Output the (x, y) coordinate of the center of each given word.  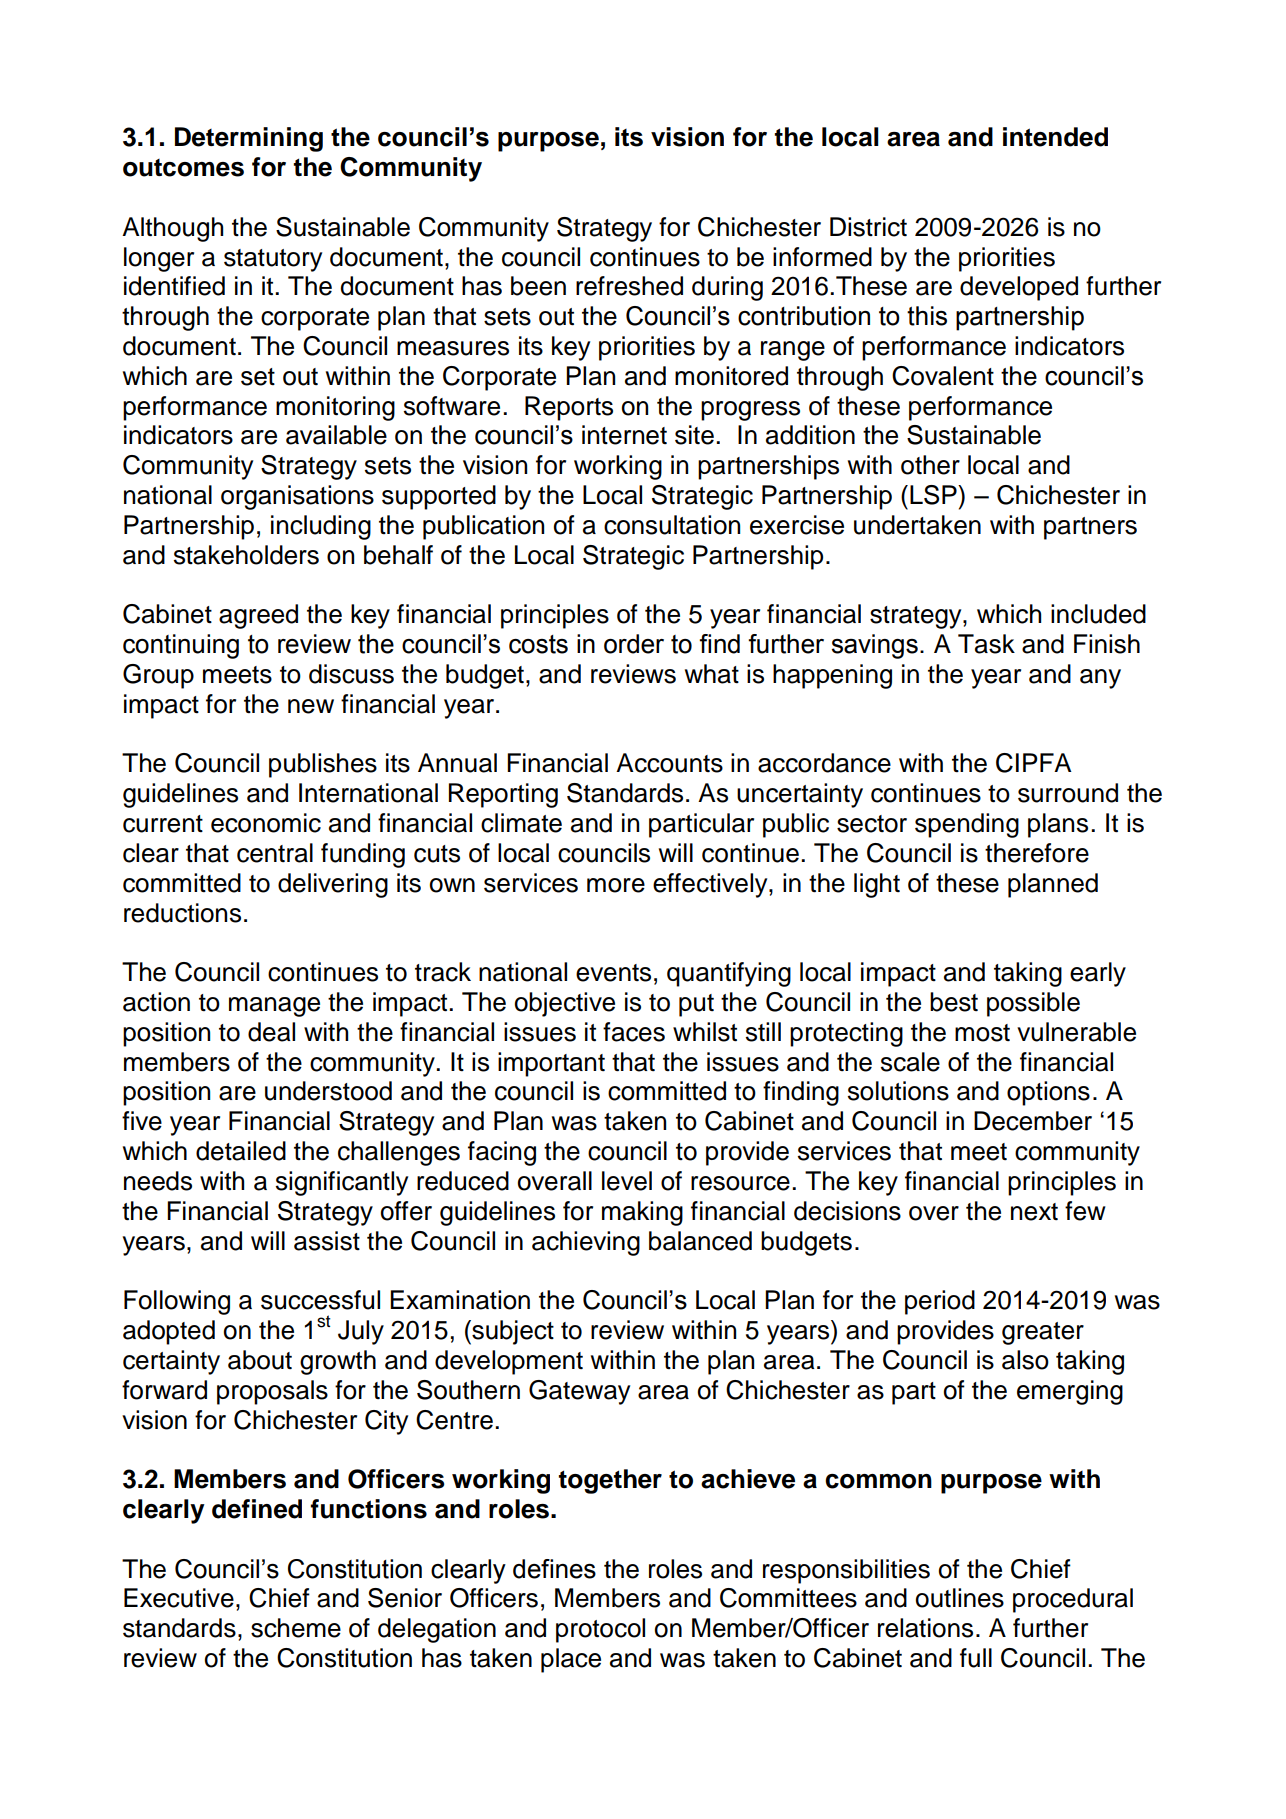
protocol (600, 1630)
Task (986, 644)
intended (1055, 137)
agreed (258, 616)
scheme (296, 1628)
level (627, 1181)
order (634, 644)
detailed (241, 1151)
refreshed (629, 286)
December (1033, 1121)
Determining (249, 139)
